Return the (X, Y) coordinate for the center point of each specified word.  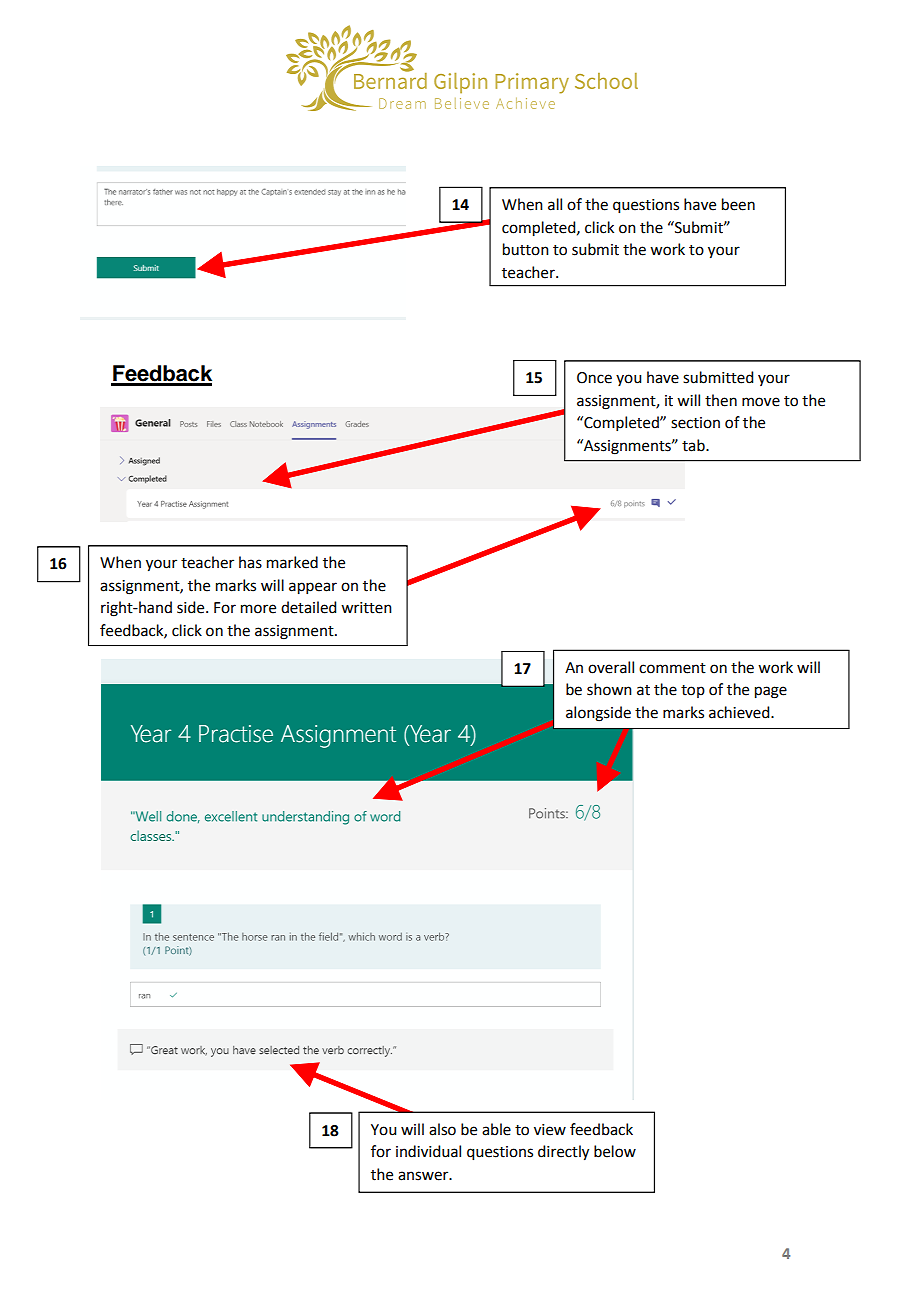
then (721, 400)
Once (594, 378)
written (366, 608)
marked (292, 562)
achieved (740, 712)
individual (428, 1151)
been (738, 204)
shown (609, 689)
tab (694, 445)
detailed (308, 607)
